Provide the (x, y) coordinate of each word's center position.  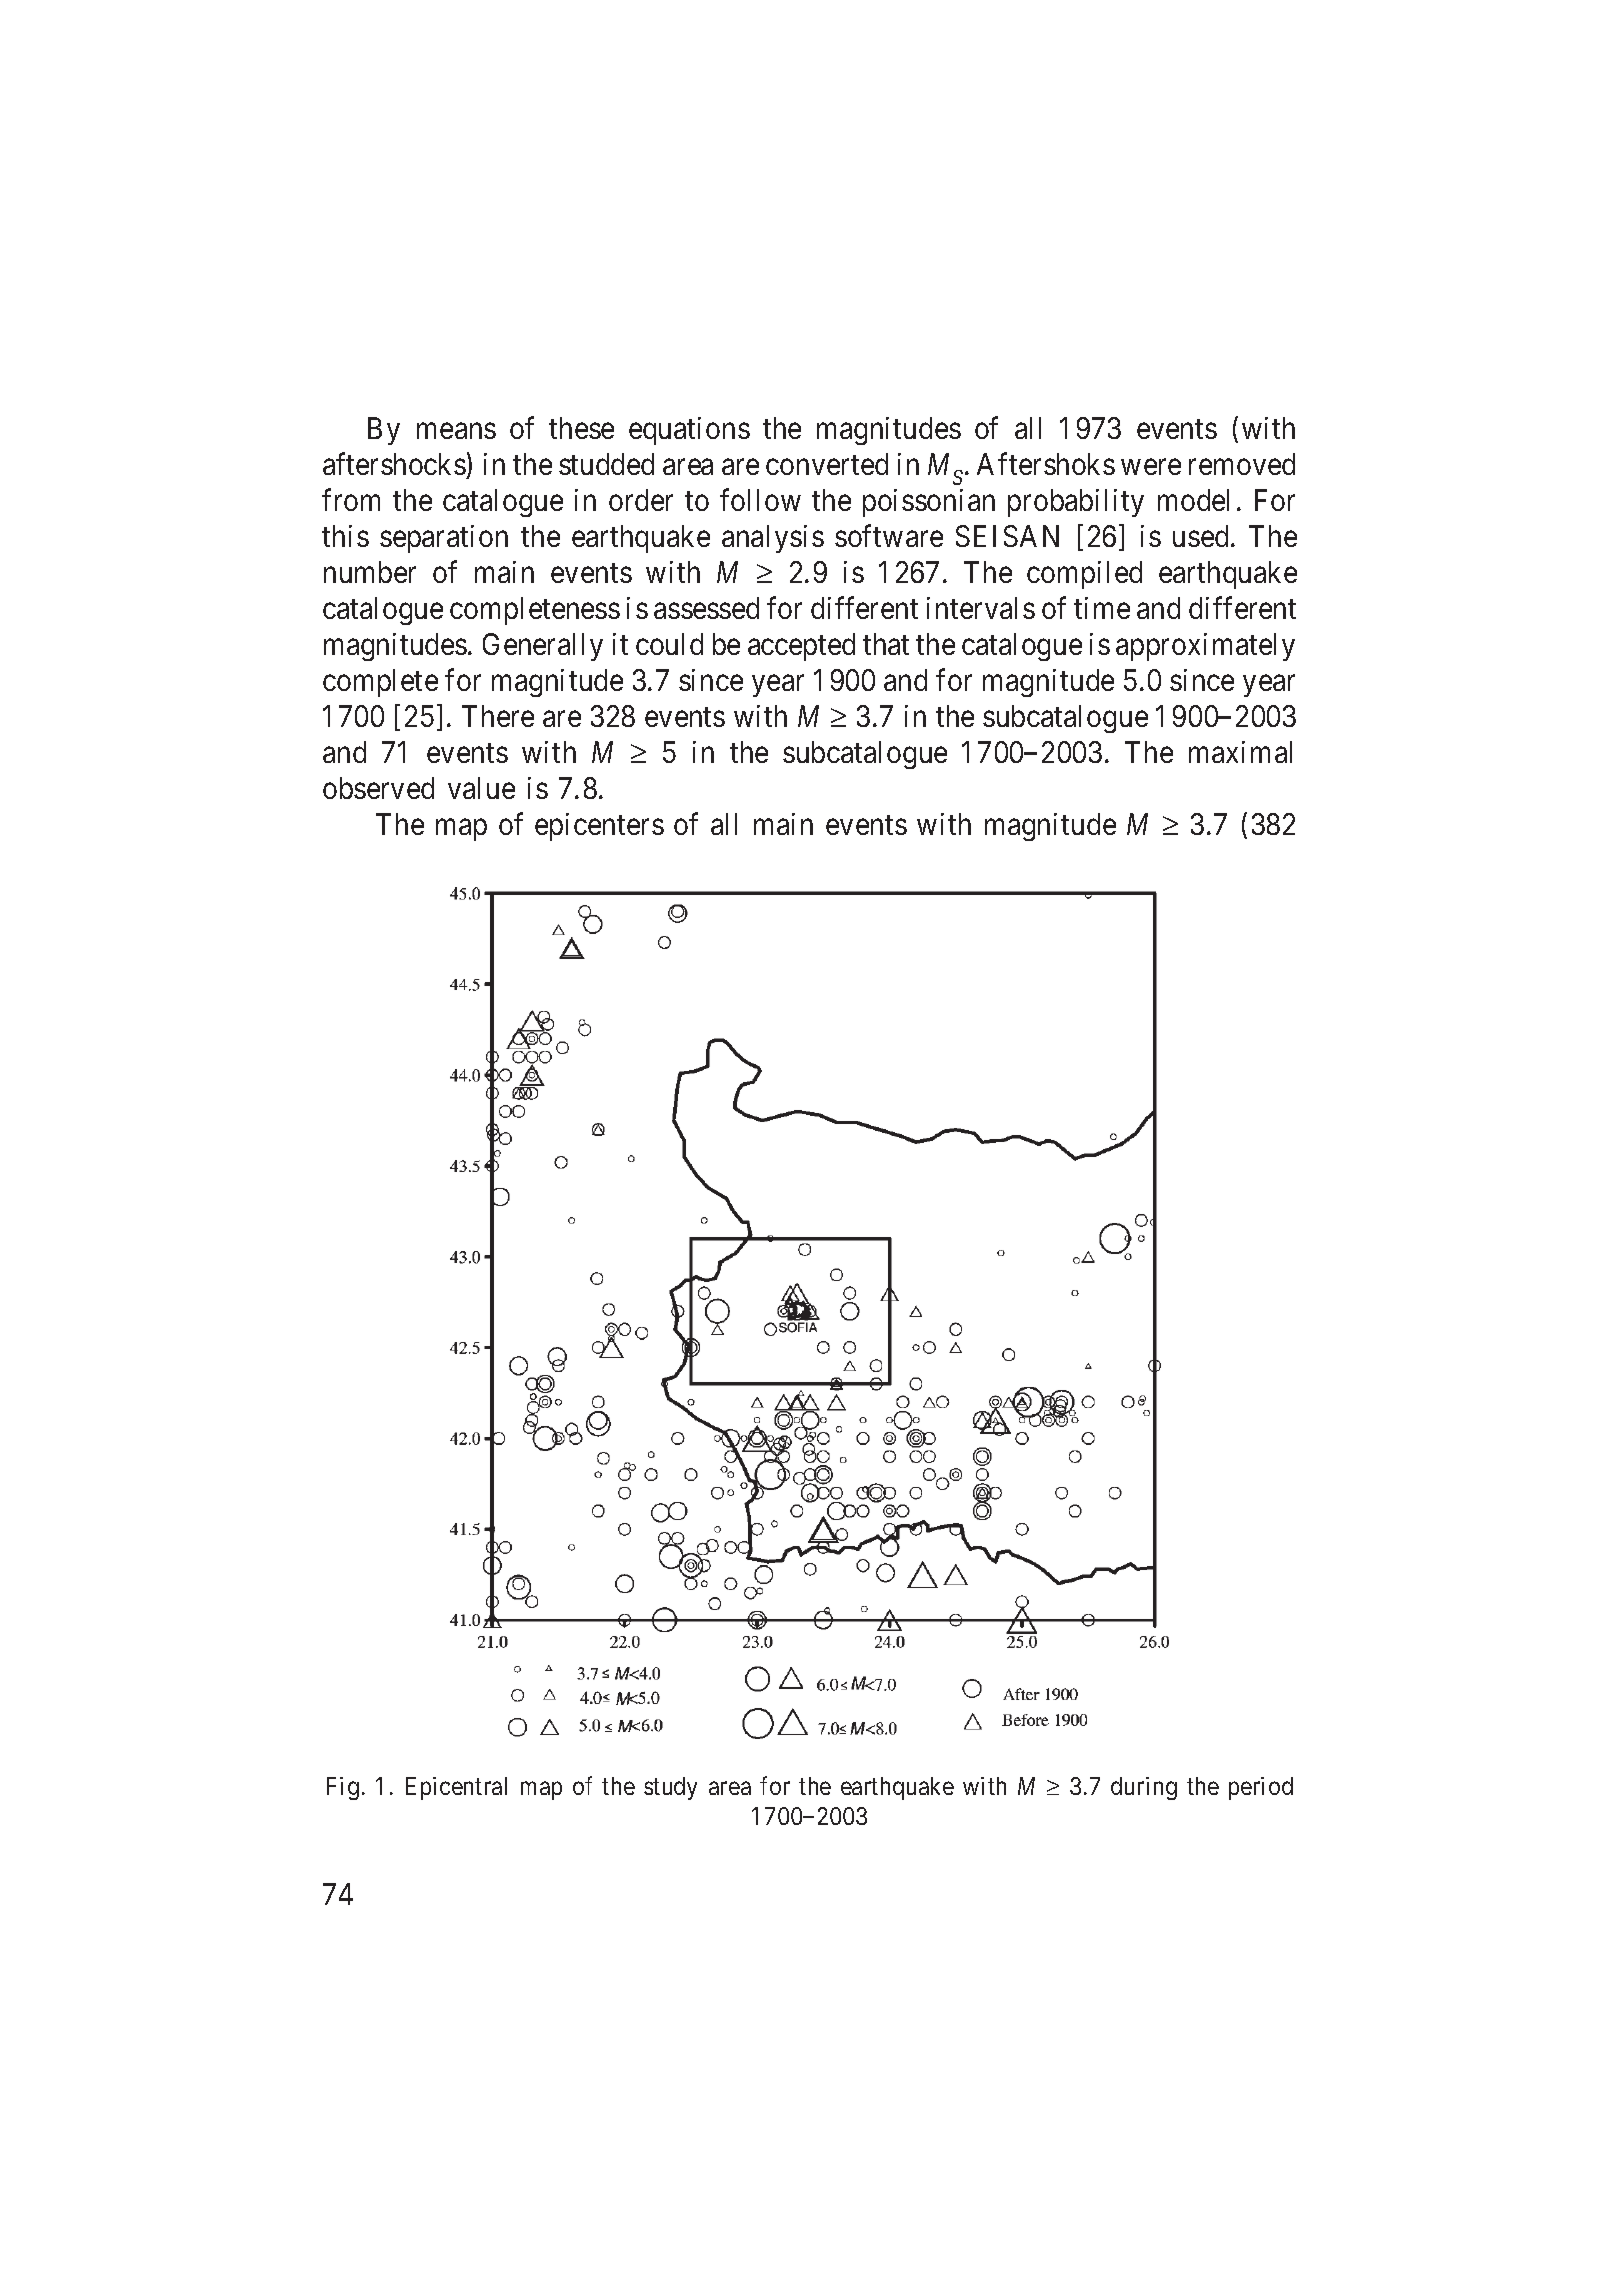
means (456, 431)
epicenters (599, 827)
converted (827, 464)
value (481, 788)
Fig (343, 1788)
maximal (1240, 752)
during (1144, 1788)
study (670, 1788)
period (1261, 1788)
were (1151, 467)
